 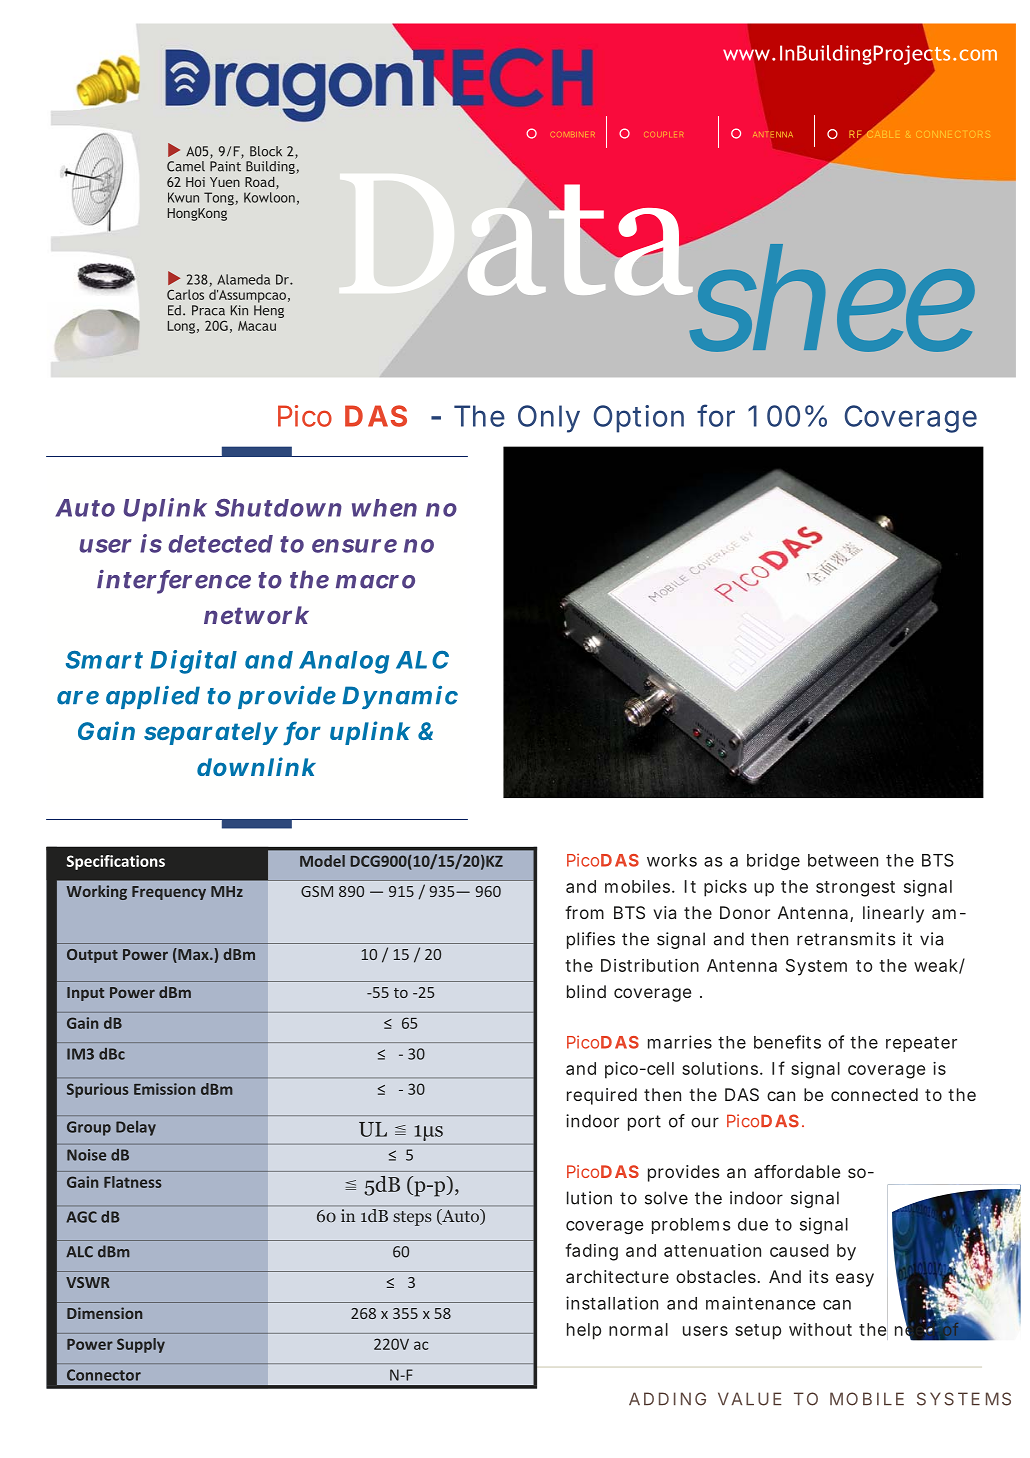 What do you see at coordinates (269, 197) in the screenshot?
I see `Kowloon` at bounding box center [269, 197].
